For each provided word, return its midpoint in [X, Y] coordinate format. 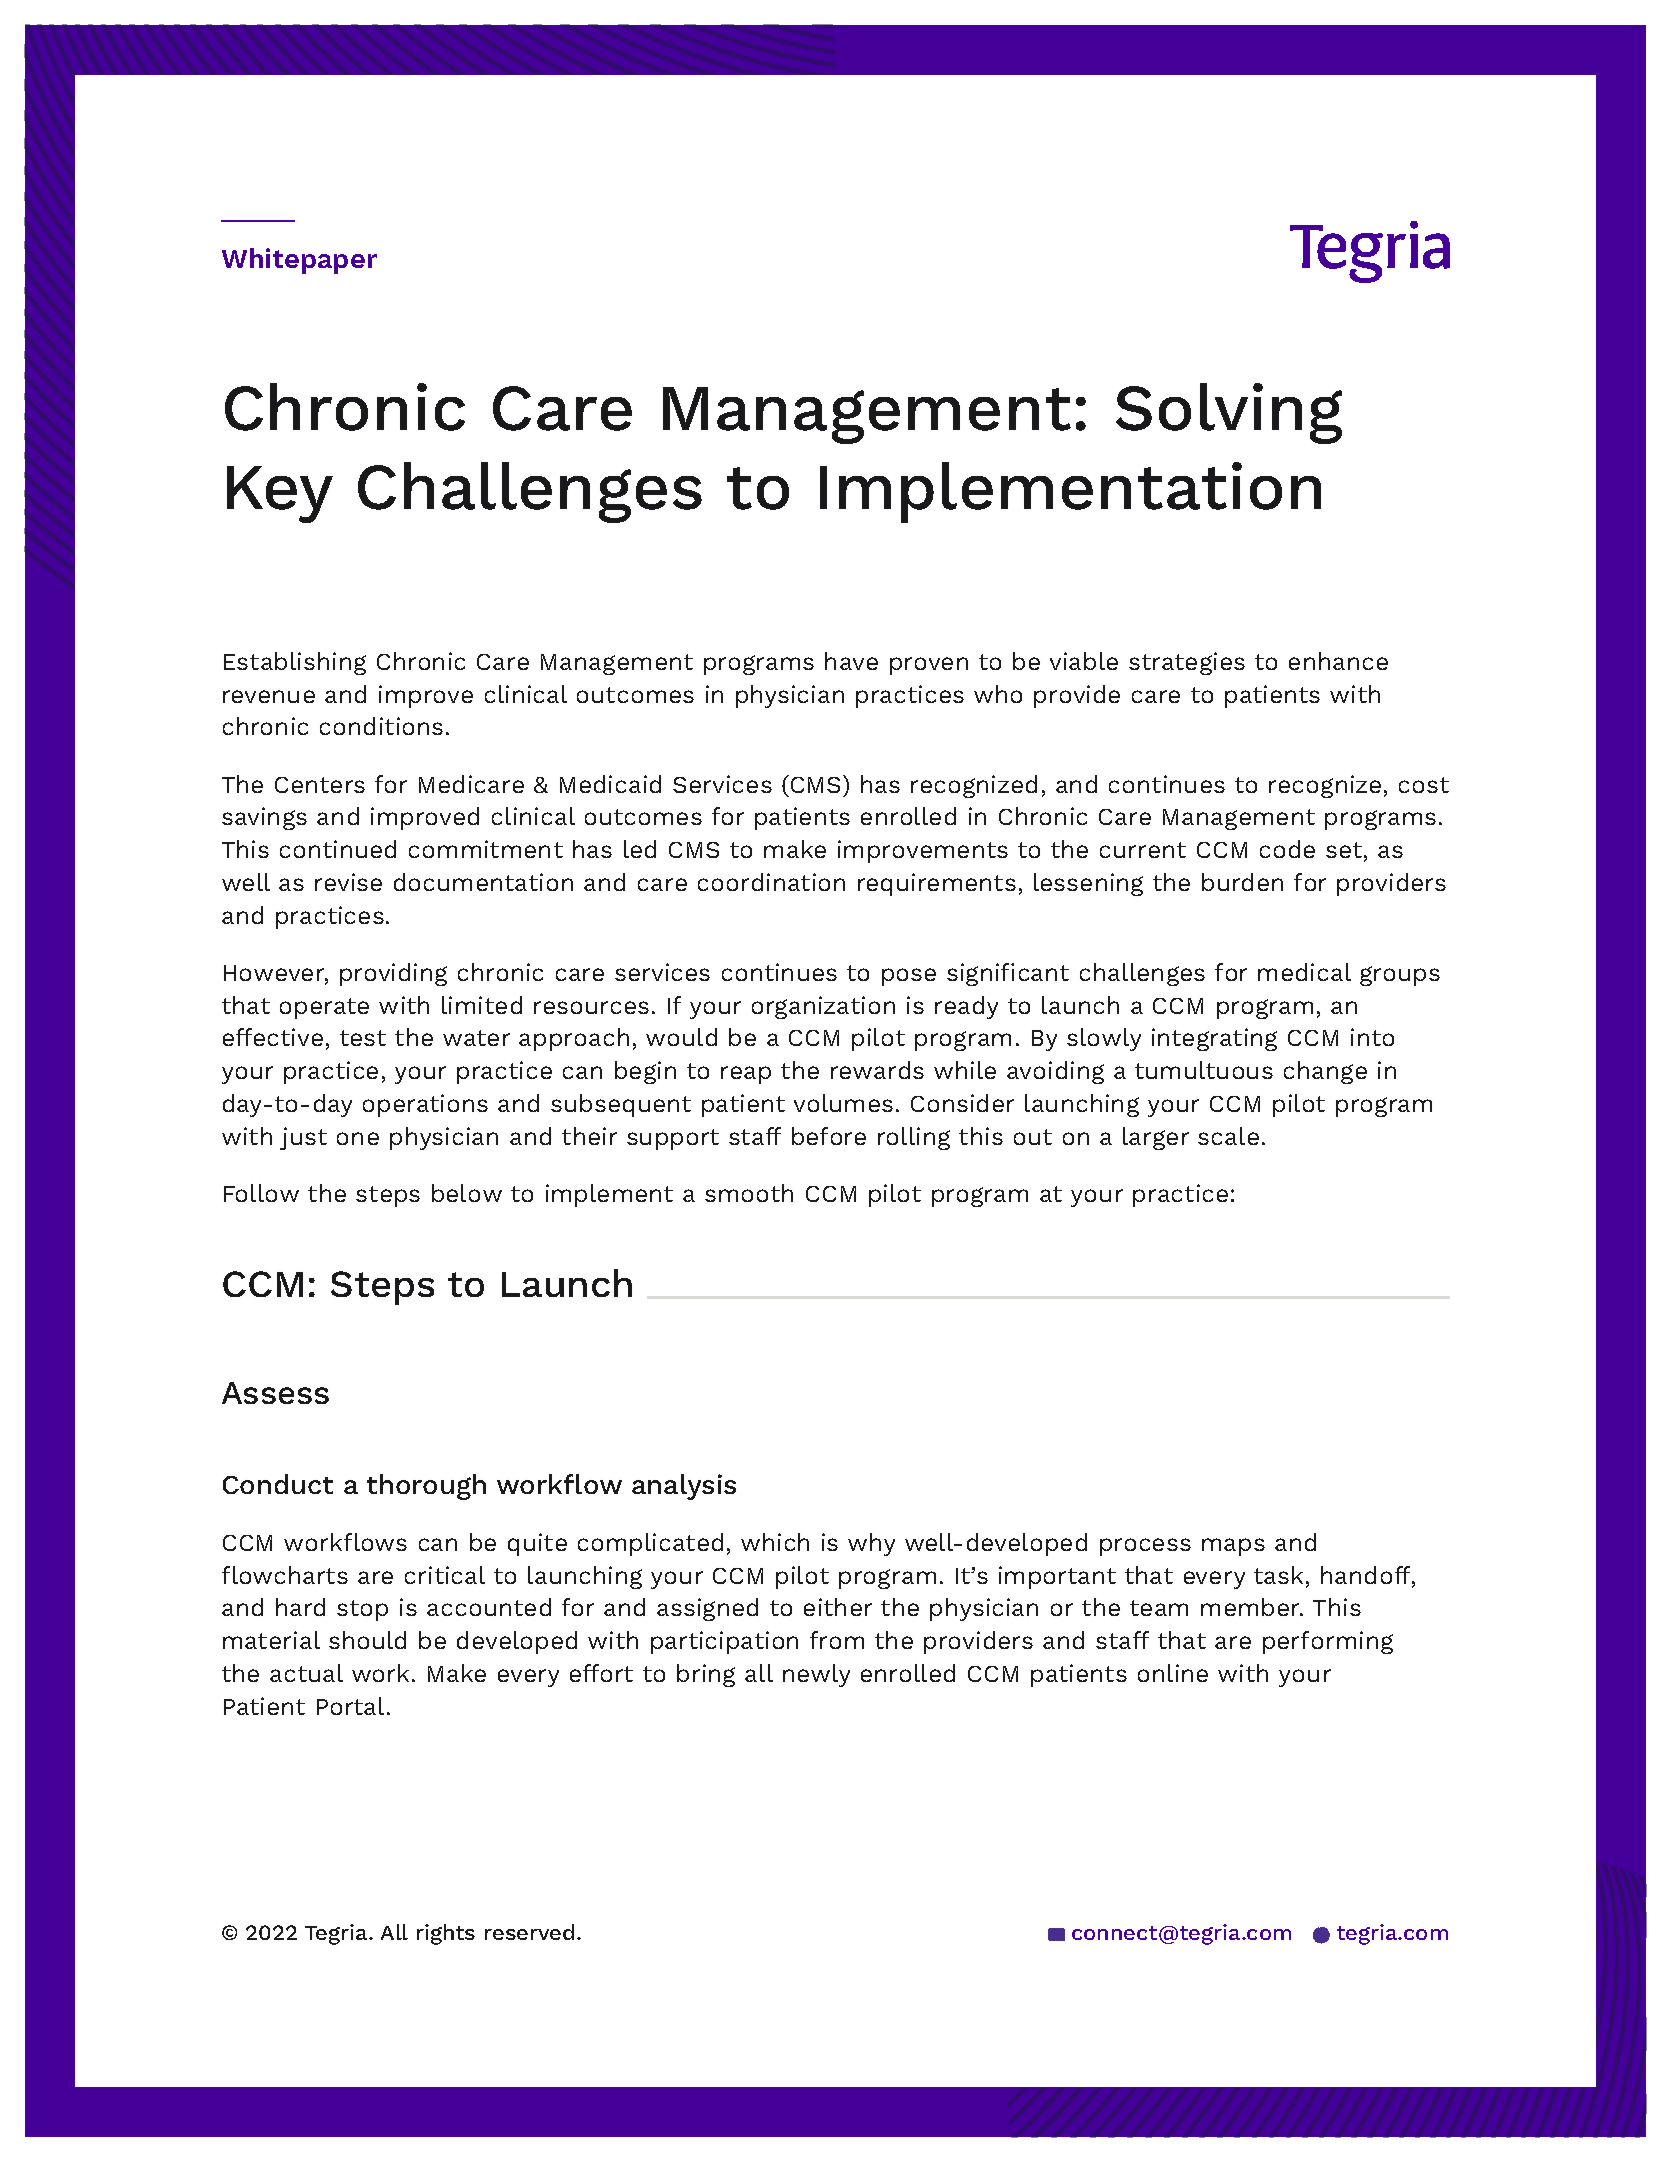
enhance [1338, 661]
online [1173, 1673]
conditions [381, 726]
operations [425, 1105]
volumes [843, 1103]
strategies [1187, 663]
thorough [426, 1487]
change [1325, 1072]
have [851, 661]
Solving [1229, 413]
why [871, 1544]
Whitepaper [299, 261]
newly [816, 1675]
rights [446, 1934]
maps [1233, 1547]
